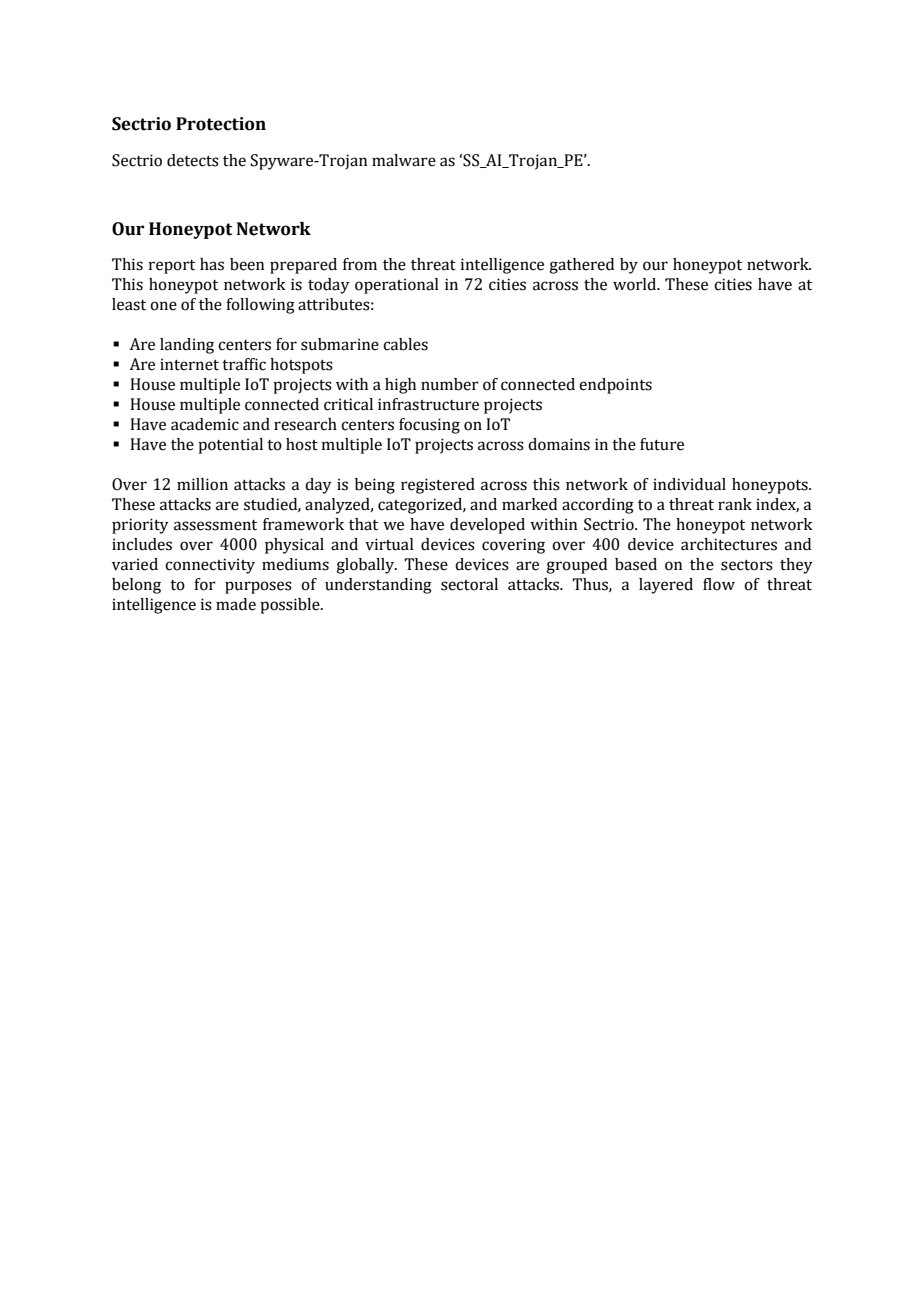 The image size is (924, 1308). I want to click on endpoints, so click(615, 386).
